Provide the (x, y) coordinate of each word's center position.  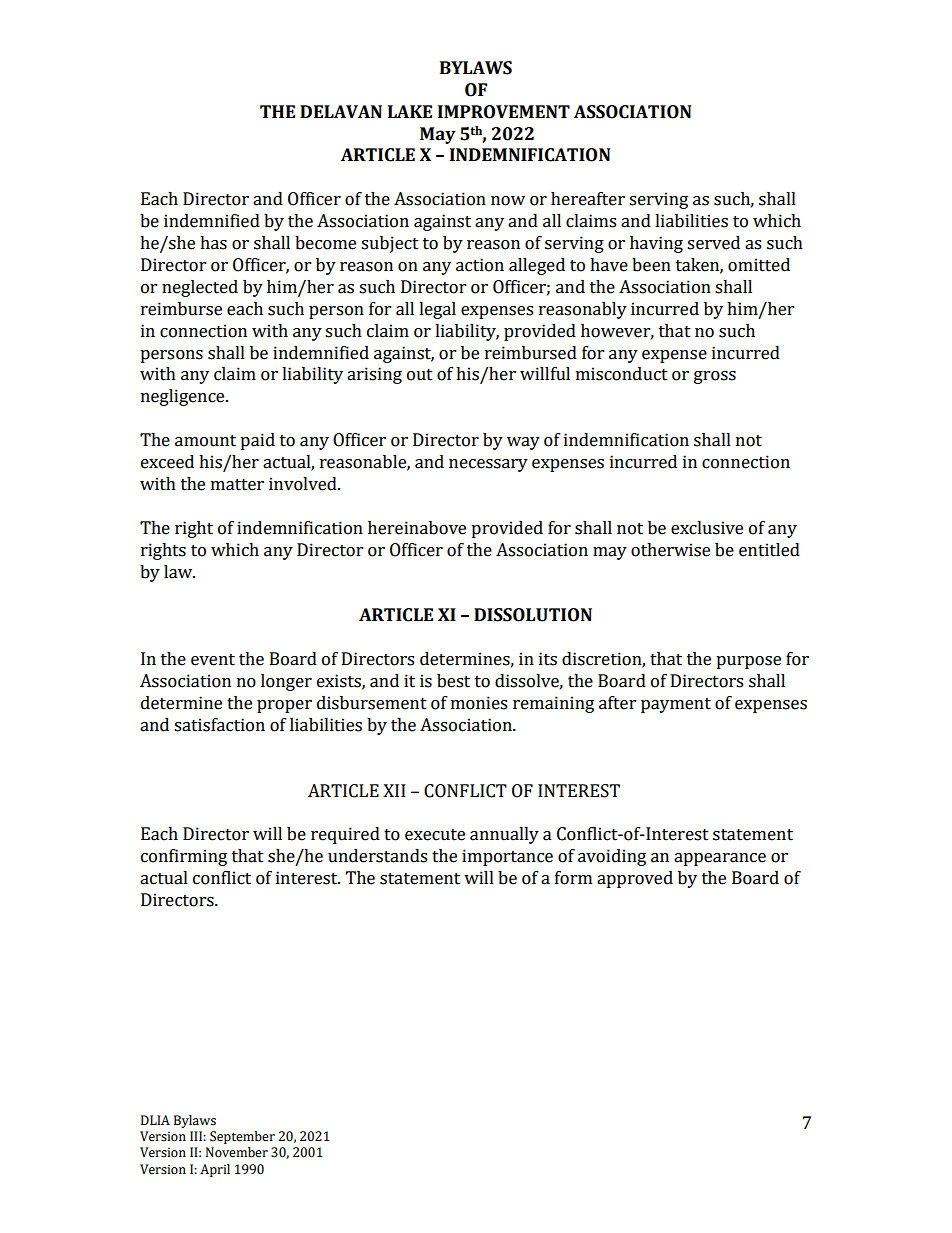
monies (479, 703)
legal (437, 310)
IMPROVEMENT (504, 112)
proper (284, 706)
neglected (200, 288)
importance (507, 857)
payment (676, 705)
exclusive (707, 528)
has (213, 243)
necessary (488, 465)
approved (635, 879)
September (242, 1137)
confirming (184, 857)
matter (237, 485)
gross (715, 377)
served (713, 243)
